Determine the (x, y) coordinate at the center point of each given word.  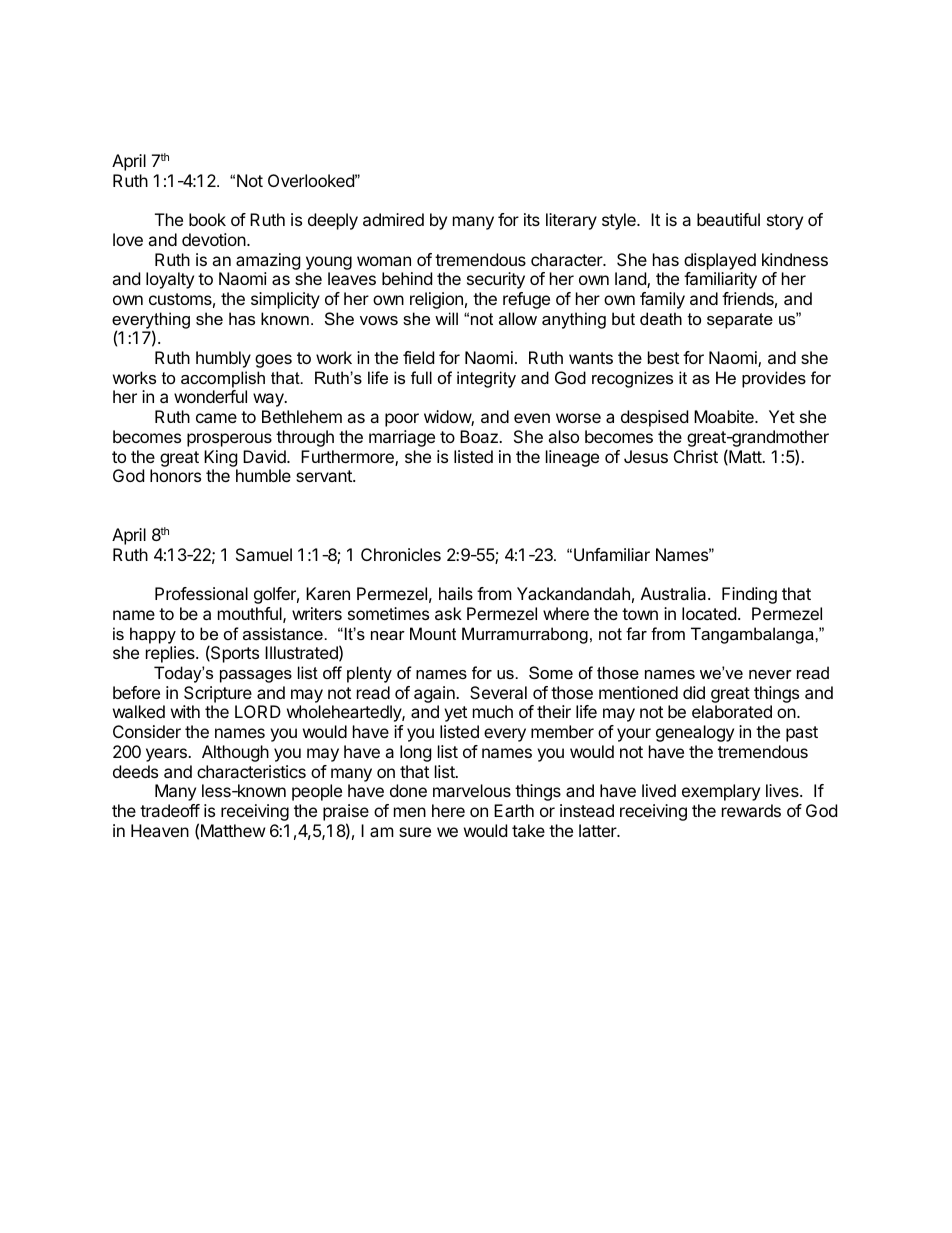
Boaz (480, 436)
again (435, 696)
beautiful (728, 219)
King (221, 458)
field (418, 357)
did (694, 692)
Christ (696, 456)
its (532, 219)
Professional (201, 593)
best (663, 357)
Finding (749, 595)
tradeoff (170, 810)
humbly (223, 359)
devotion (215, 239)
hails (456, 593)
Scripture (218, 694)
